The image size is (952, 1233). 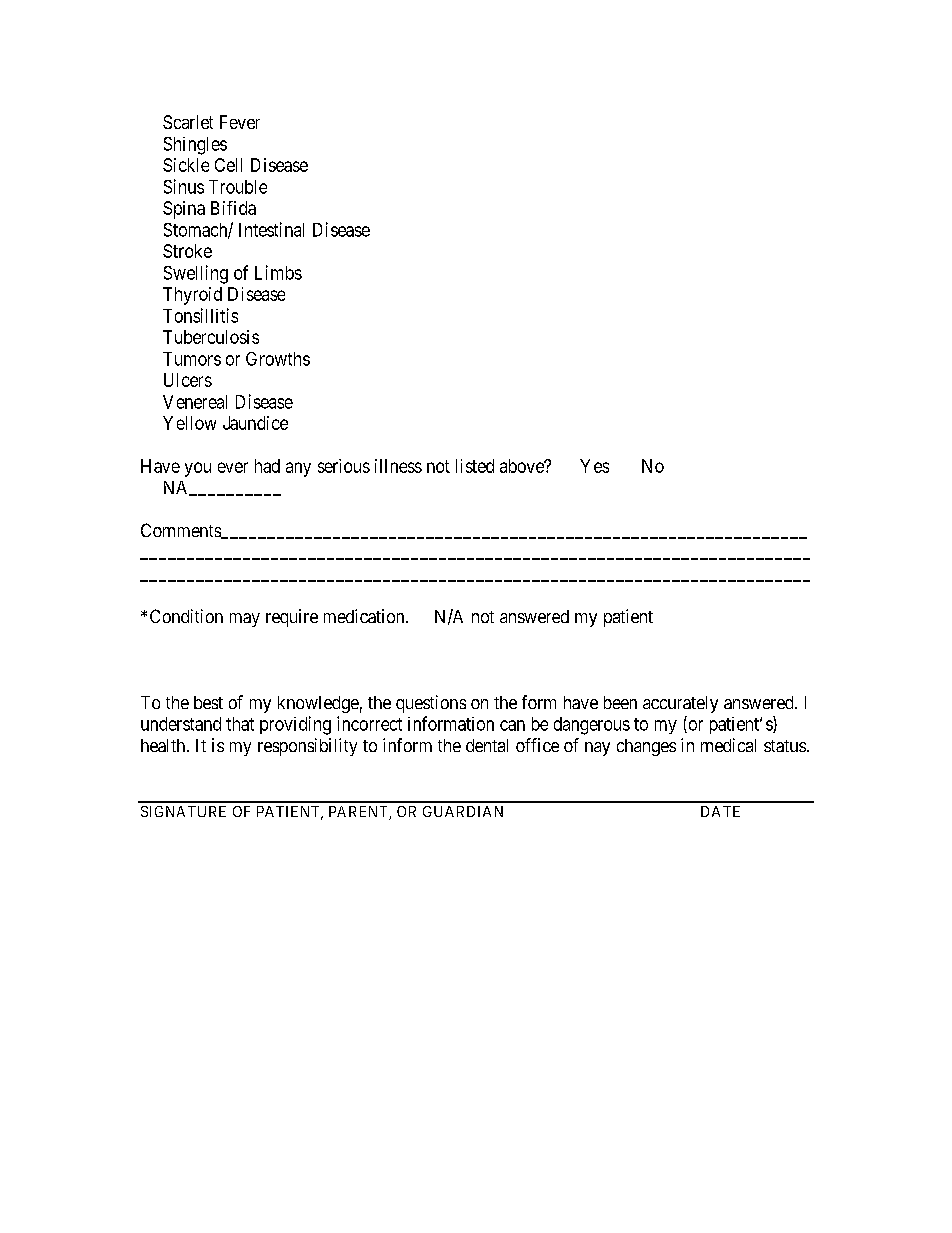 What do you see at coordinates (238, 187) in the document?
I see `Trouble` at bounding box center [238, 187].
